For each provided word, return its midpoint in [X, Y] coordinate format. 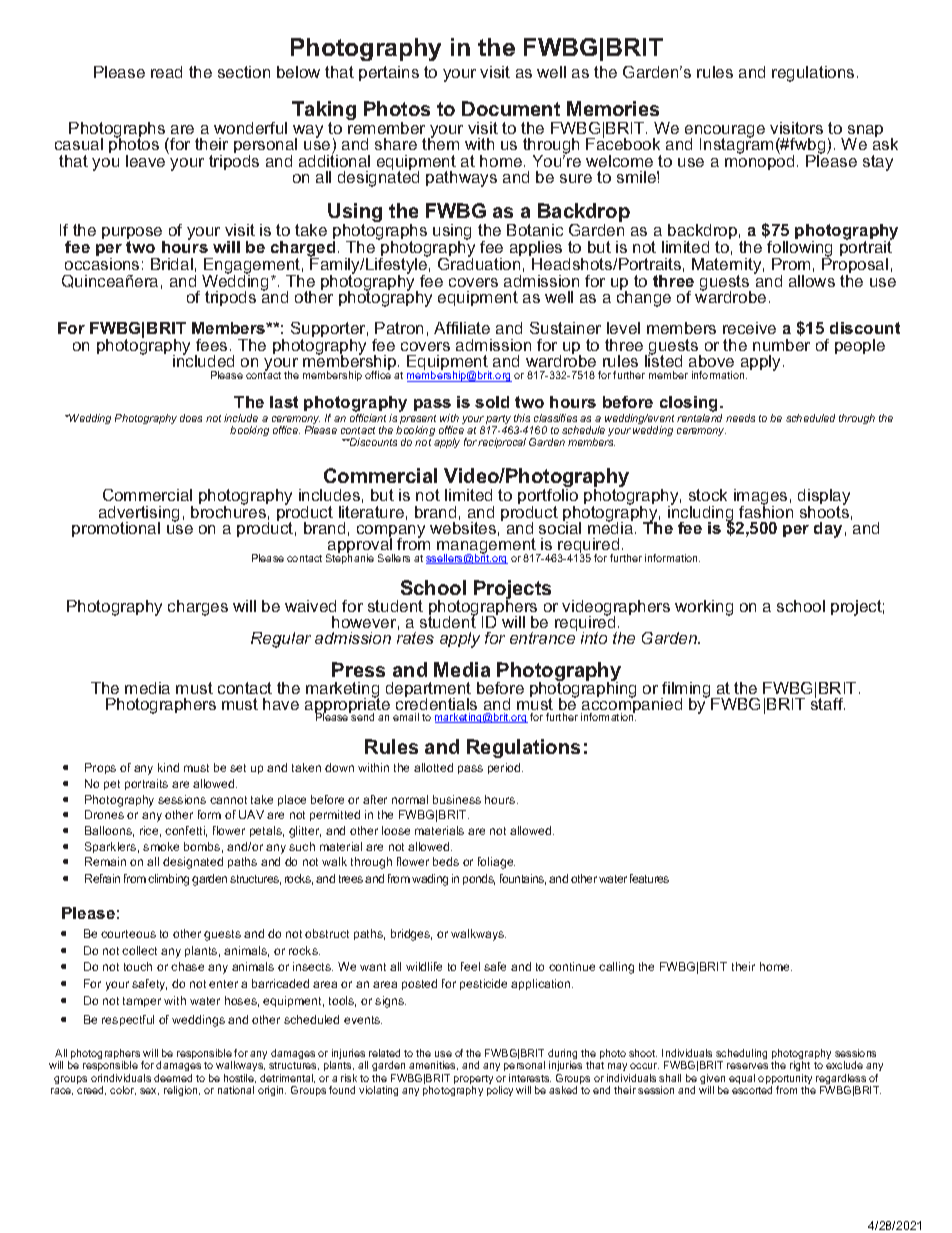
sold [492, 402]
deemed [173, 1078]
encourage [725, 133]
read [166, 72]
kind [168, 767]
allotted [433, 767]
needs [740, 418]
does [191, 418]
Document [511, 108]
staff [828, 702]
